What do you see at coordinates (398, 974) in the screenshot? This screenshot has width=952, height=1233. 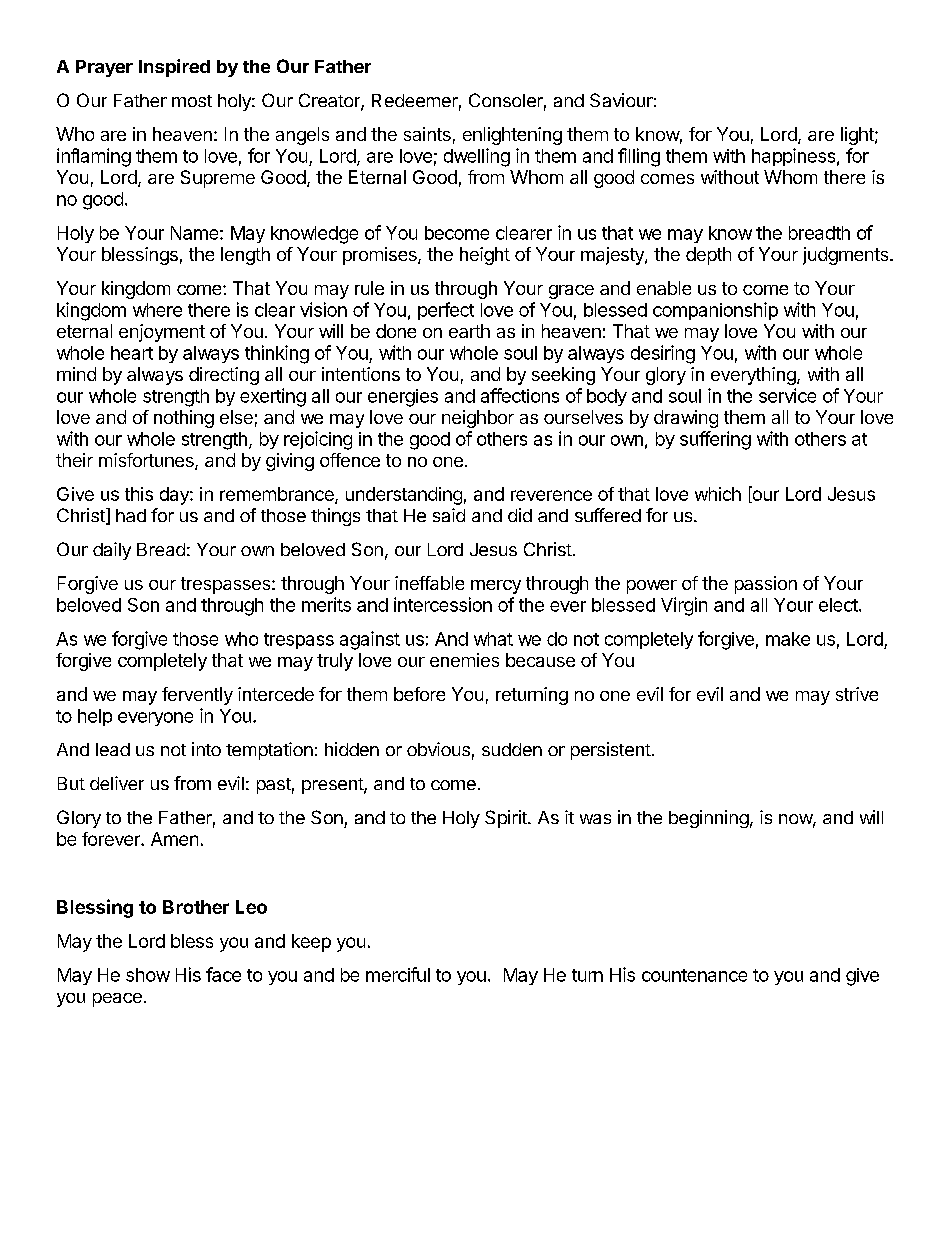 I see `merciful` at bounding box center [398, 974].
